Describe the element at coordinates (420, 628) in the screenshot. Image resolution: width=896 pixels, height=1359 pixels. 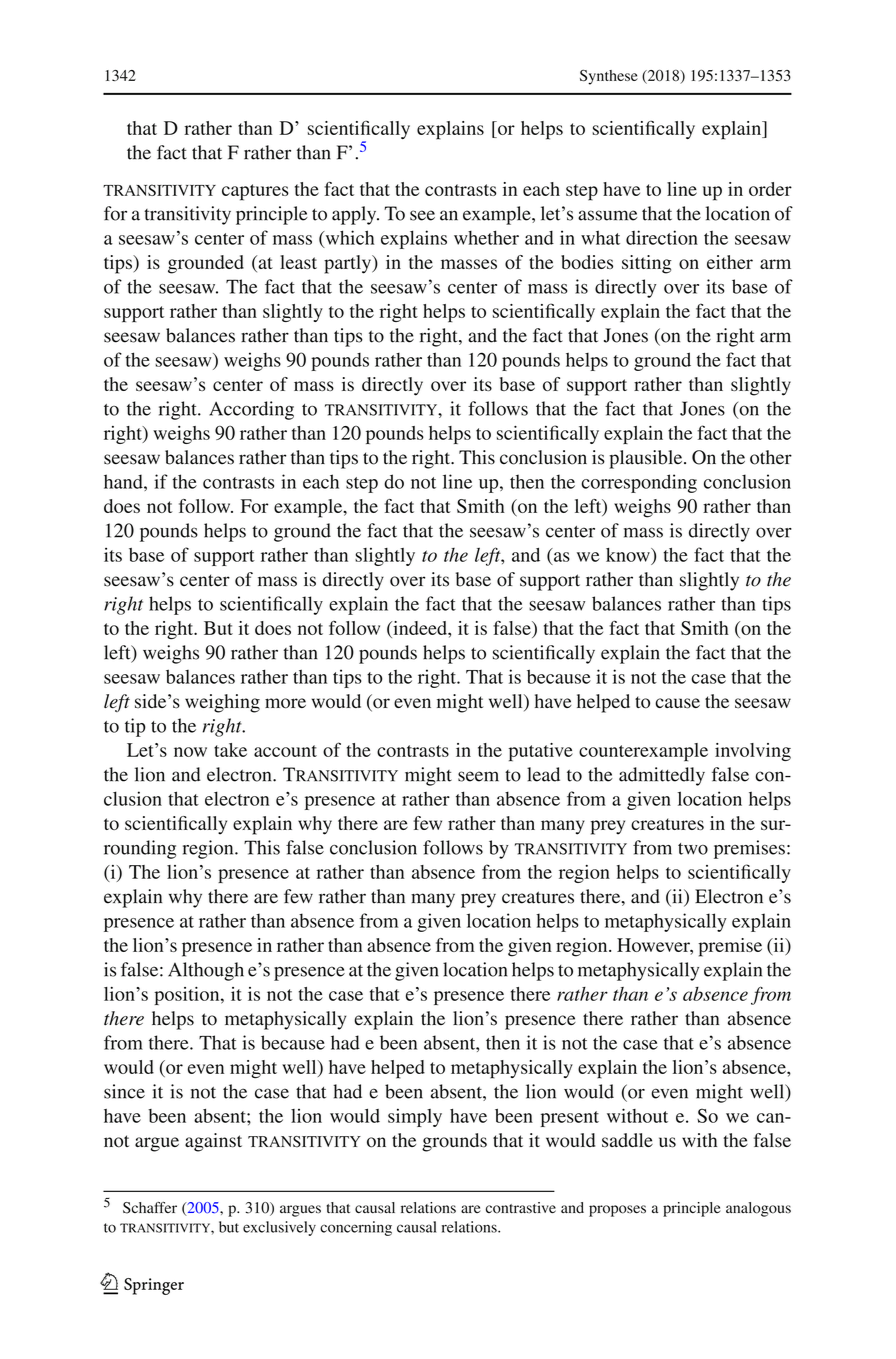
I see `indeed` at that location.
